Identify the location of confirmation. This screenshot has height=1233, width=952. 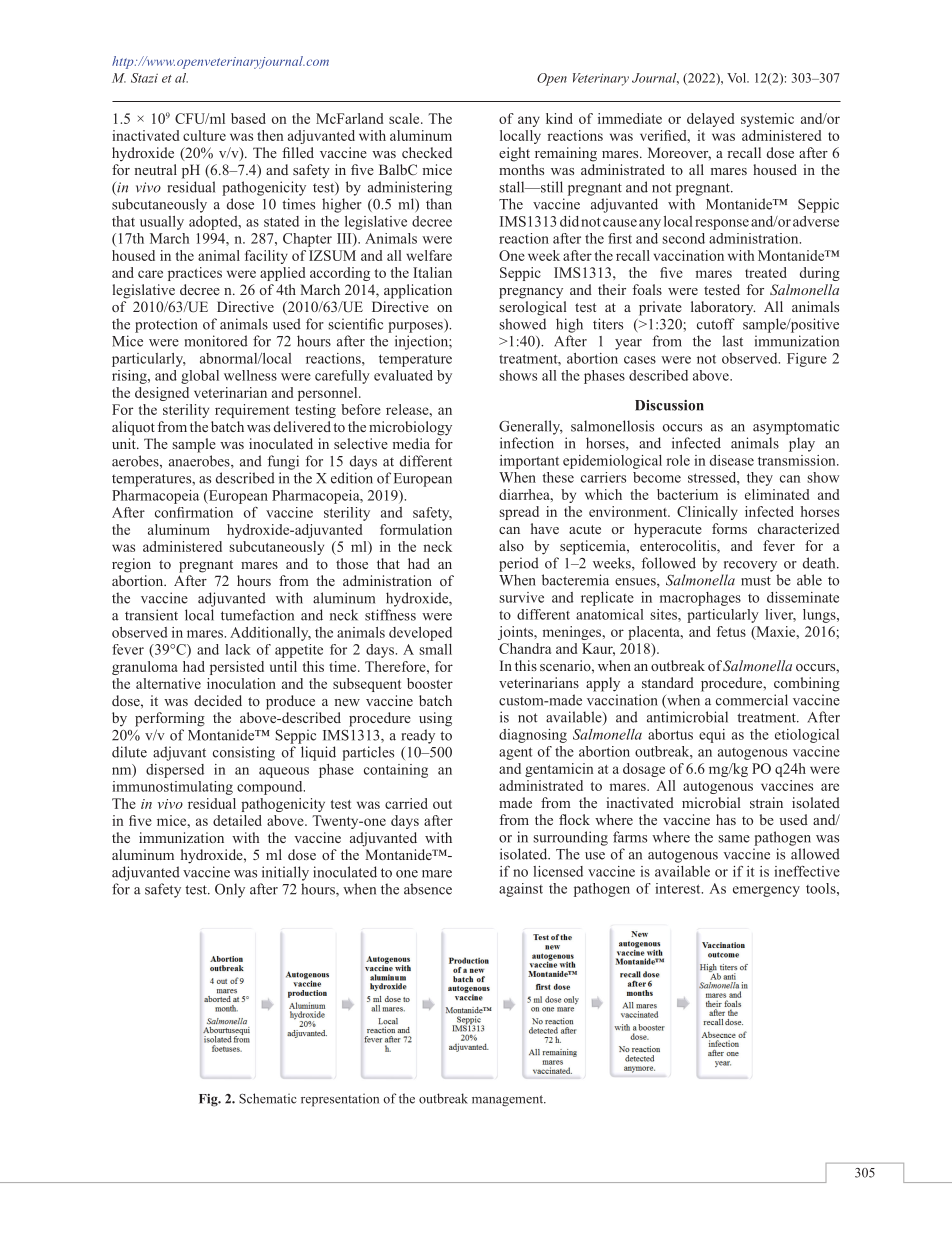
(194, 512).
